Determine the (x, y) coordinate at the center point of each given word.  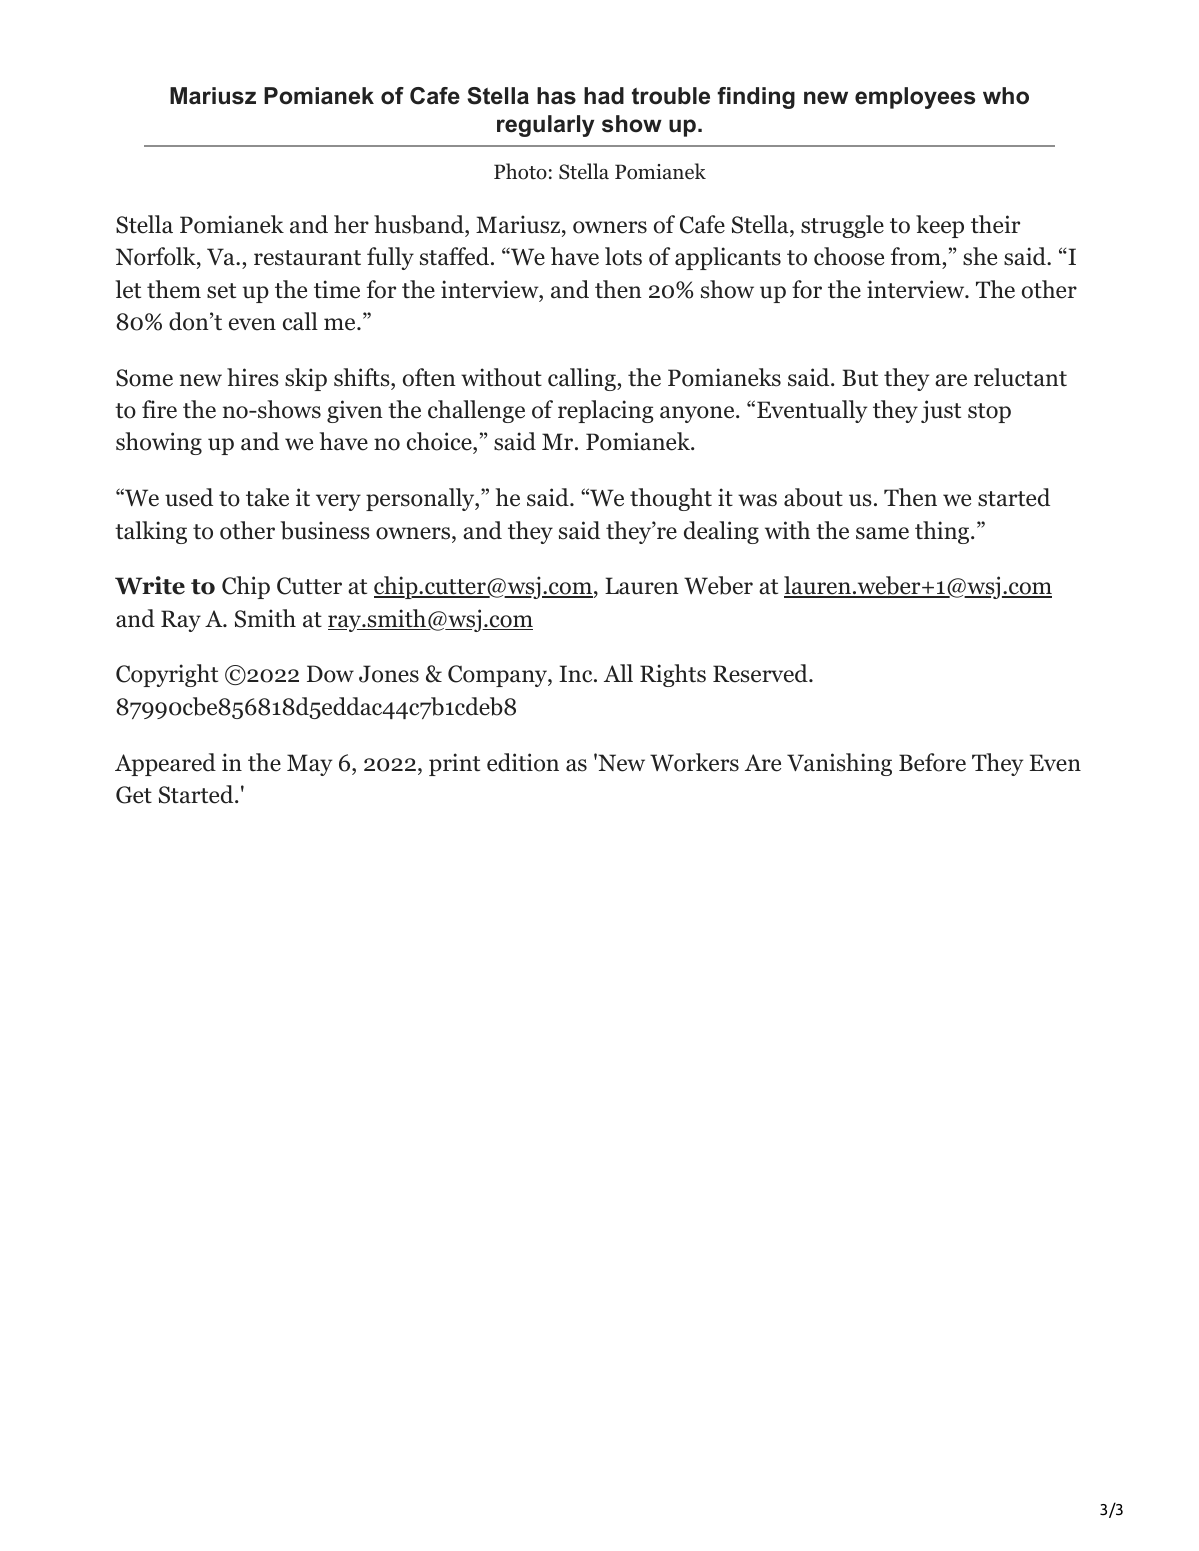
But (860, 378)
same (882, 533)
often (429, 377)
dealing (721, 532)
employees (915, 98)
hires (253, 377)
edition (523, 762)
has (556, 96)
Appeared (165, 764)
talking (151, 532)
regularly (545, 126)
